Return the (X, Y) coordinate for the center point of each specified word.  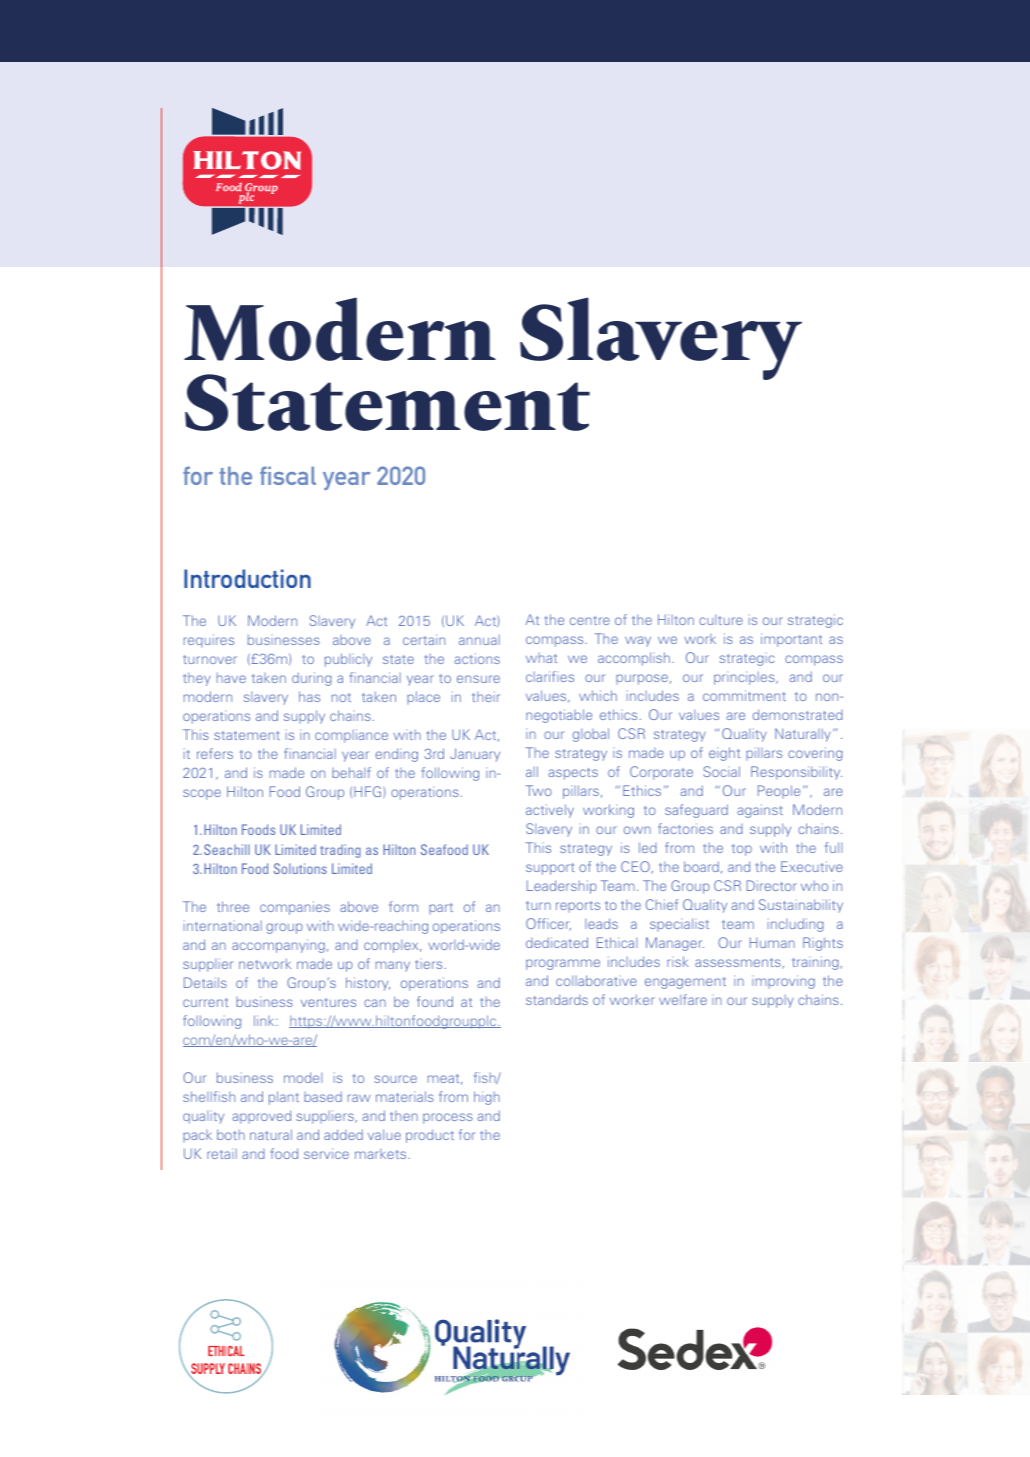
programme (563, 964)
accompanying (278, 946)
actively (550, 811)
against (760, 811)
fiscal (288, 475)
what (541, 658)
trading (340, 851)
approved (261, 1117)
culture (721, 620)
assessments (739, 963)
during (312, 679)
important (791, 640)
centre (590, 620)
